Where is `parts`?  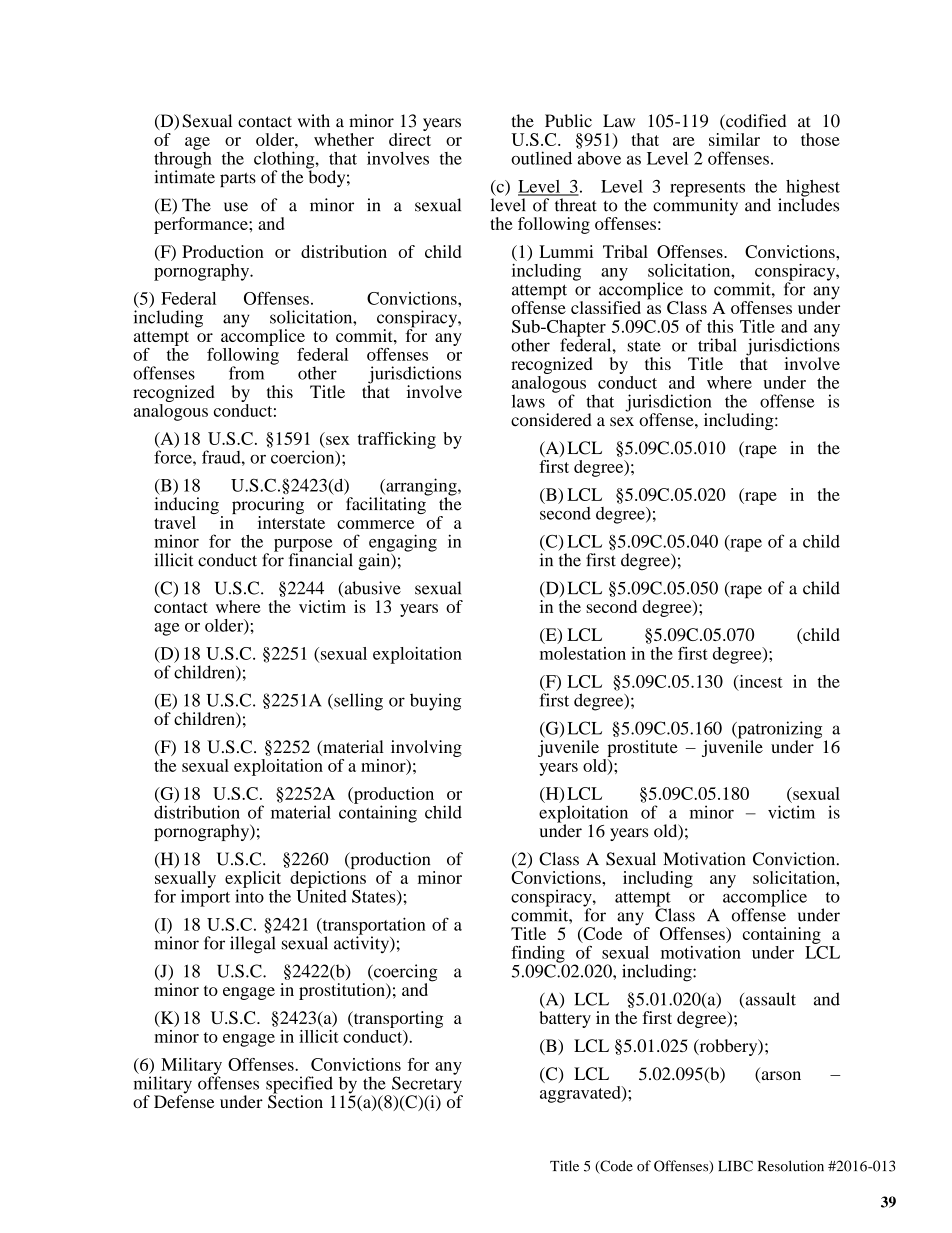
parts is located at coordinates (238, 179).
